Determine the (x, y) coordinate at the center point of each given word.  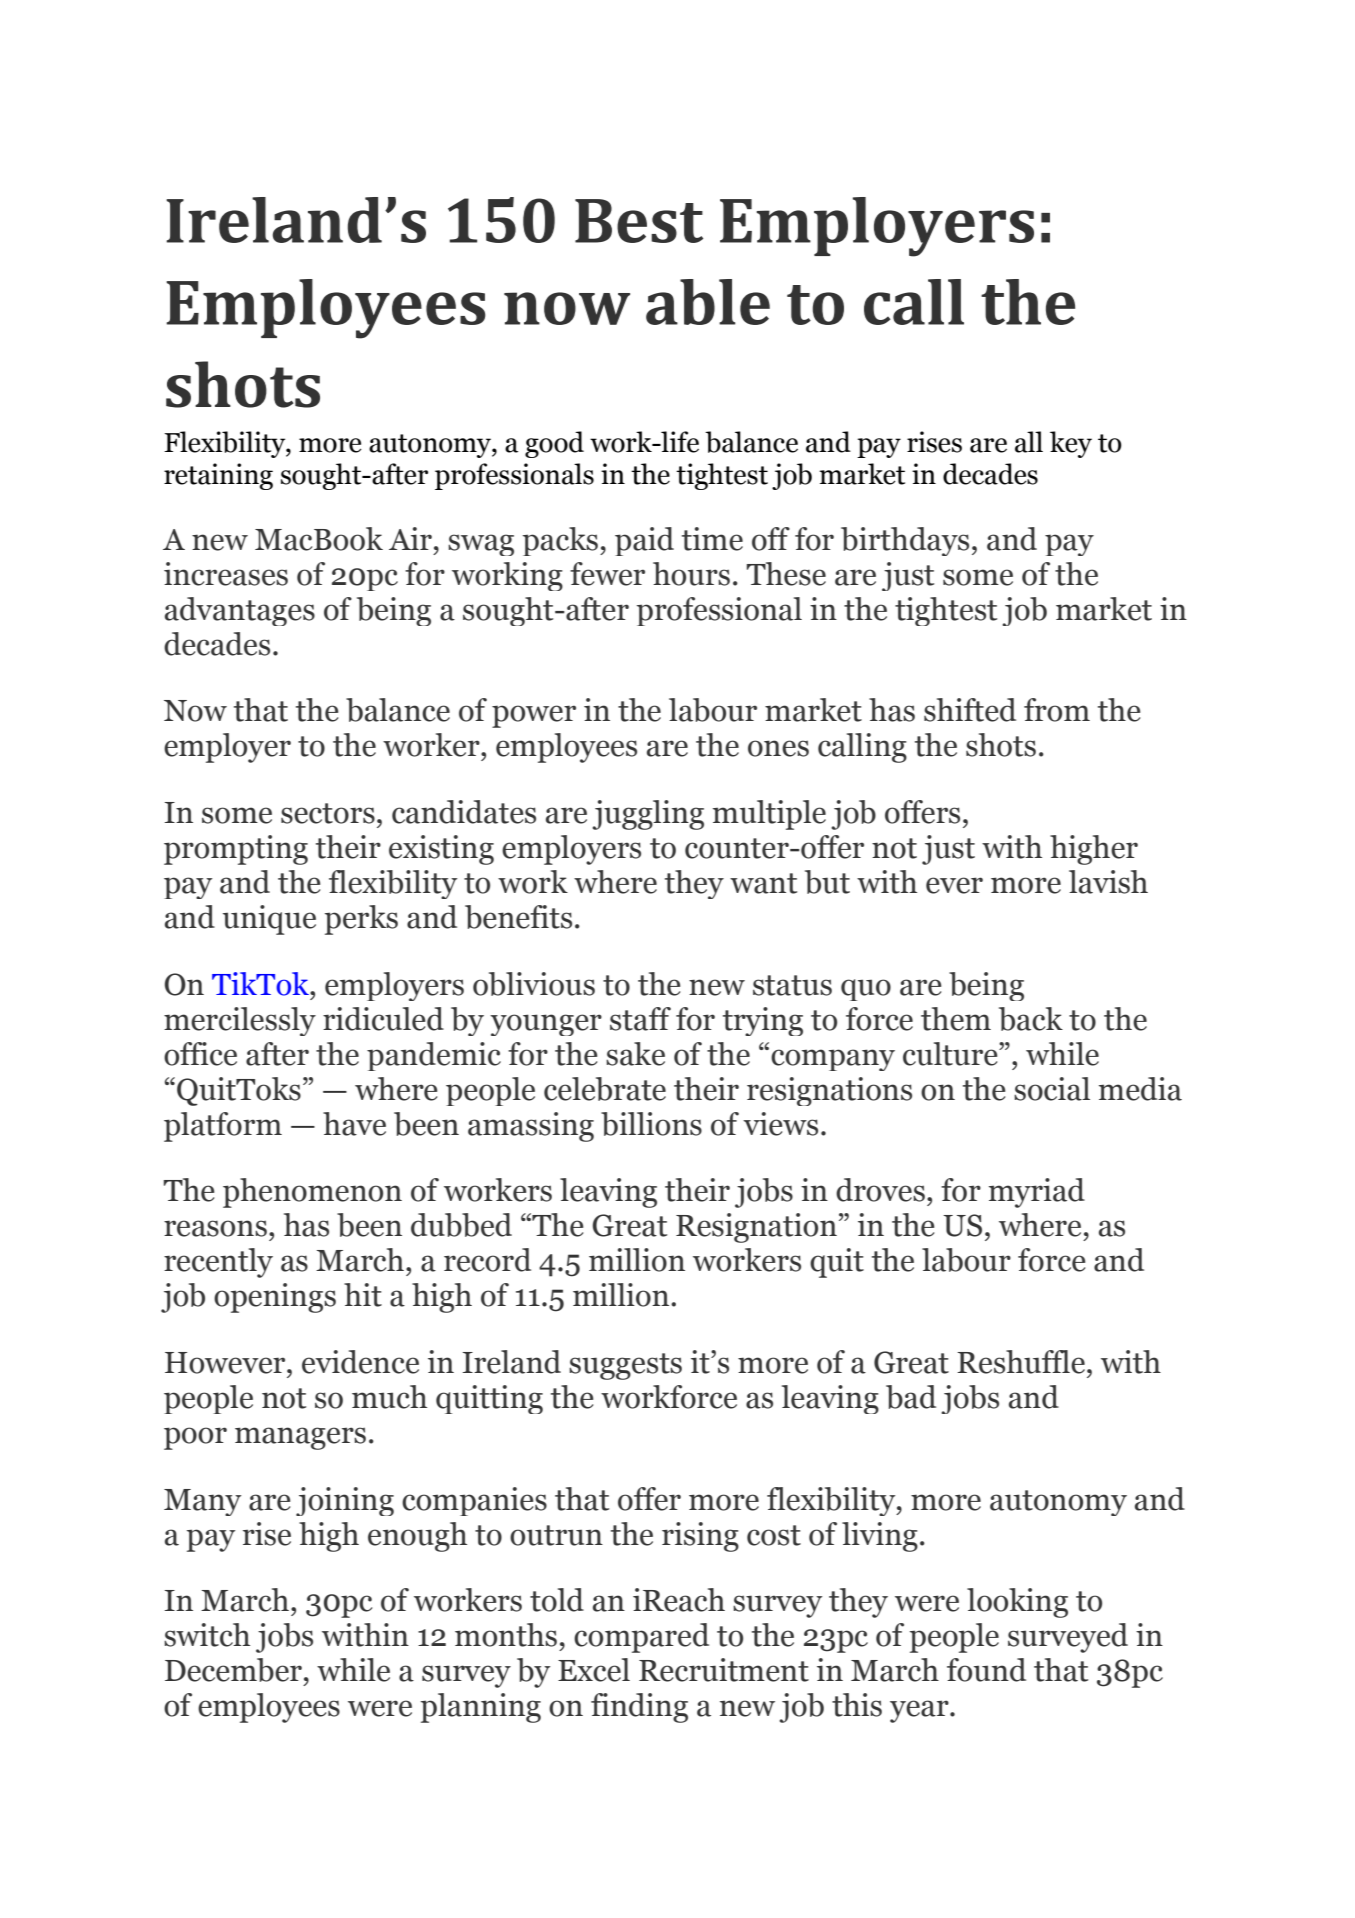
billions (651, 1124)
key (1071, 444)
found (986, 1670)
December (233, 1670)
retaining (218, 476)
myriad (1037, 1193)
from (1057, 710)
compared (641, 1638)
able (708, 302)
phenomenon (312, 1193)
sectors (328, 813)
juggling (648, 815)
